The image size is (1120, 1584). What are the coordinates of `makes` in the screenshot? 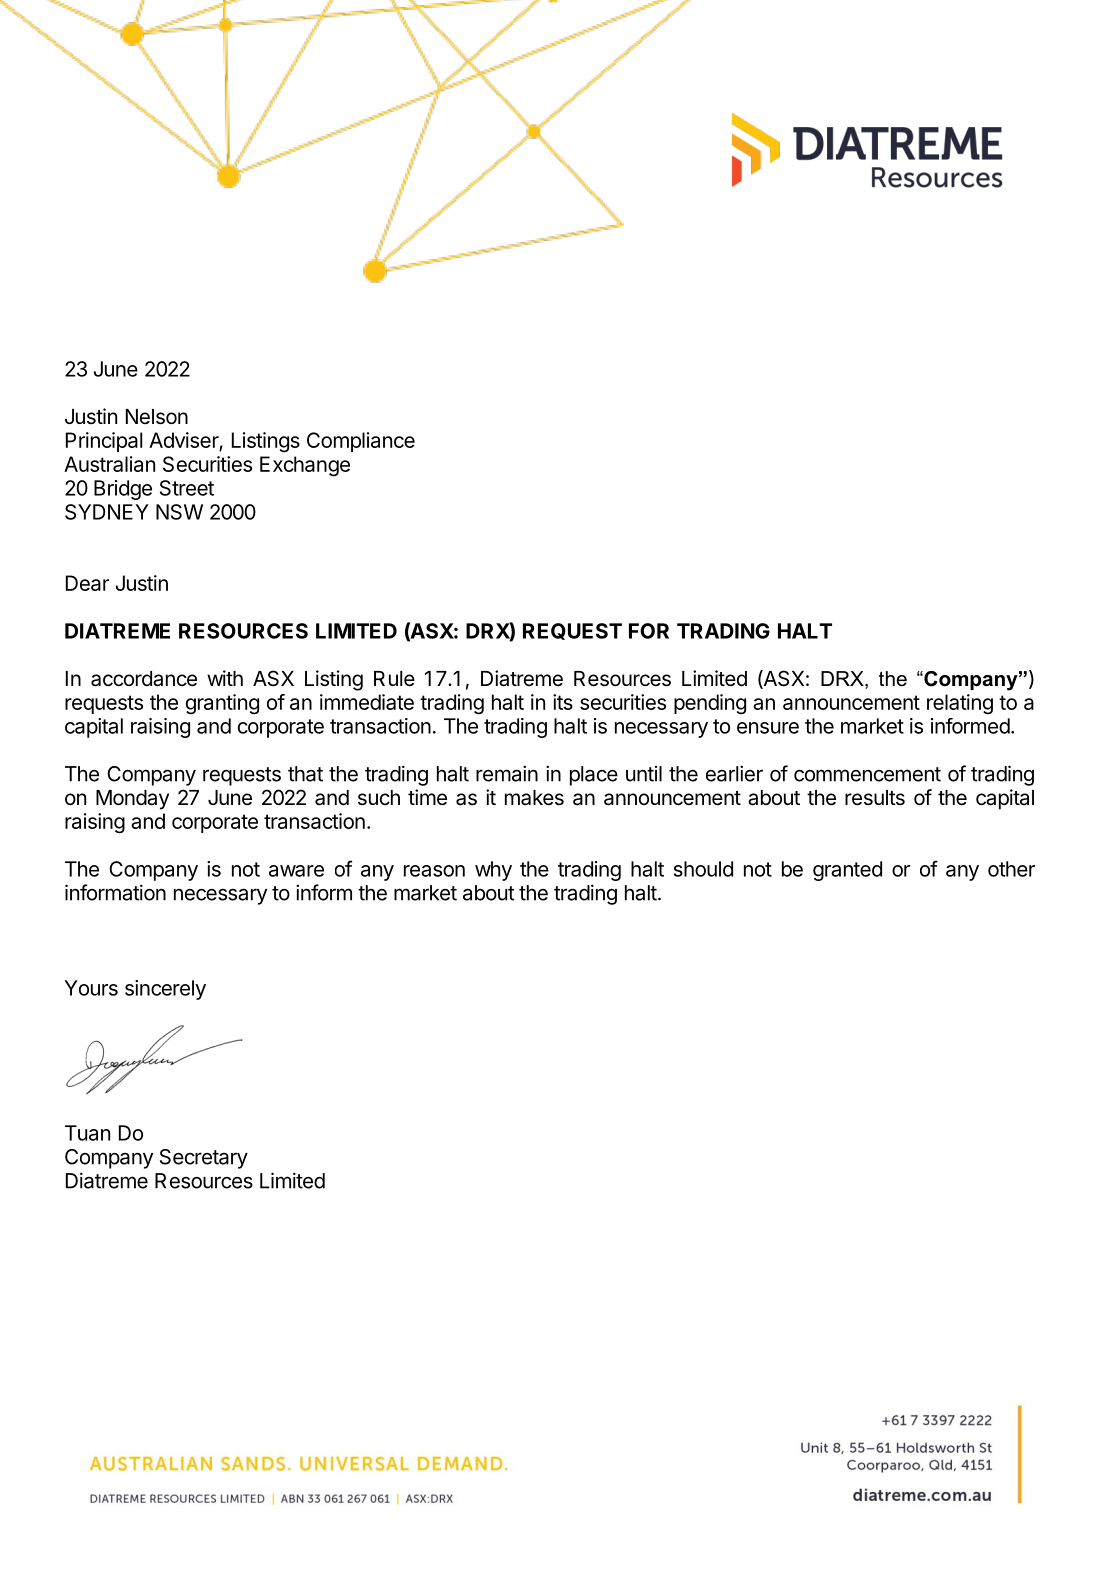 It's located at (534, 798).
